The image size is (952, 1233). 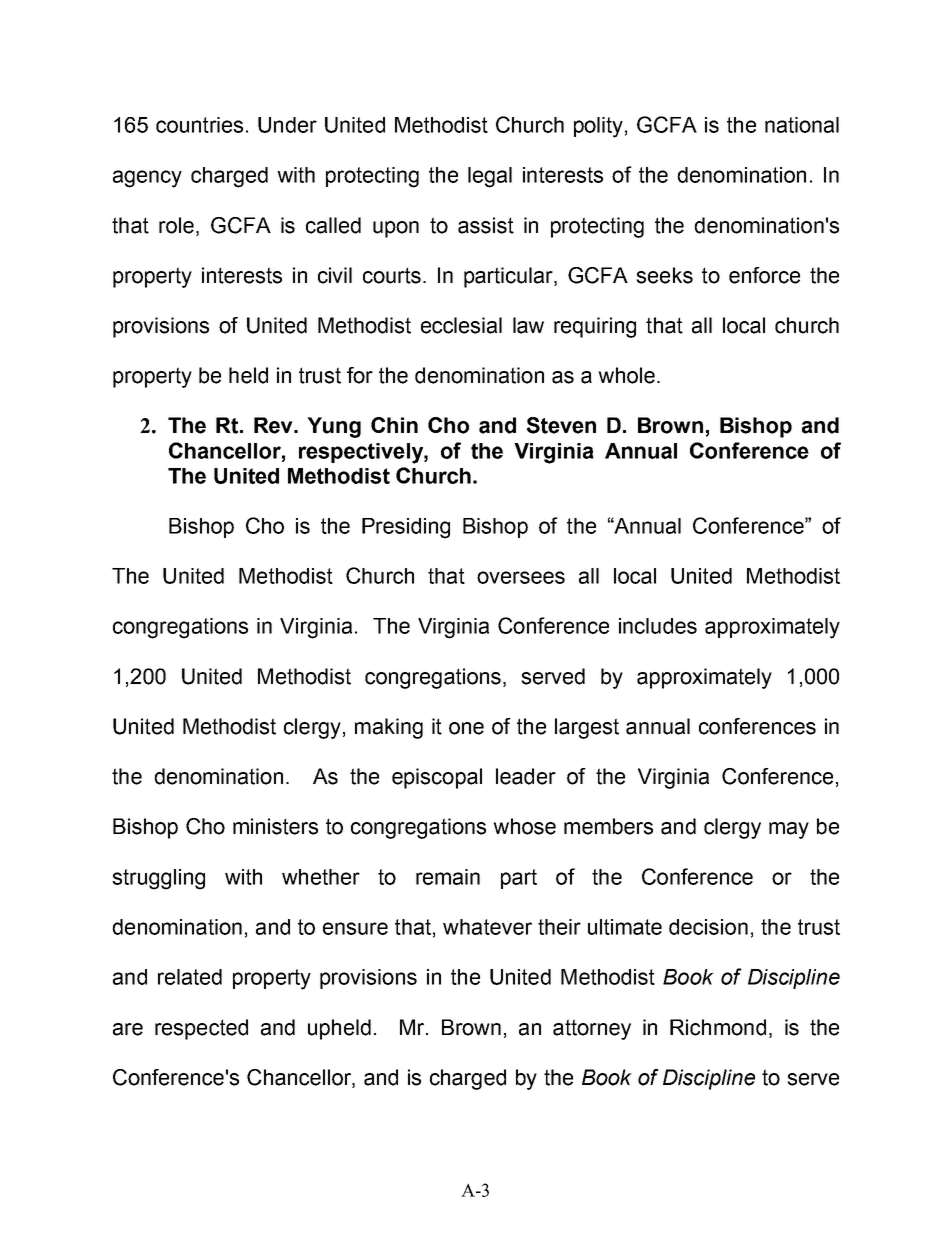 What do you see at coordinates (201, 1029) in the screenshot?
I see `respected` at bounding box center [201, 1029].
